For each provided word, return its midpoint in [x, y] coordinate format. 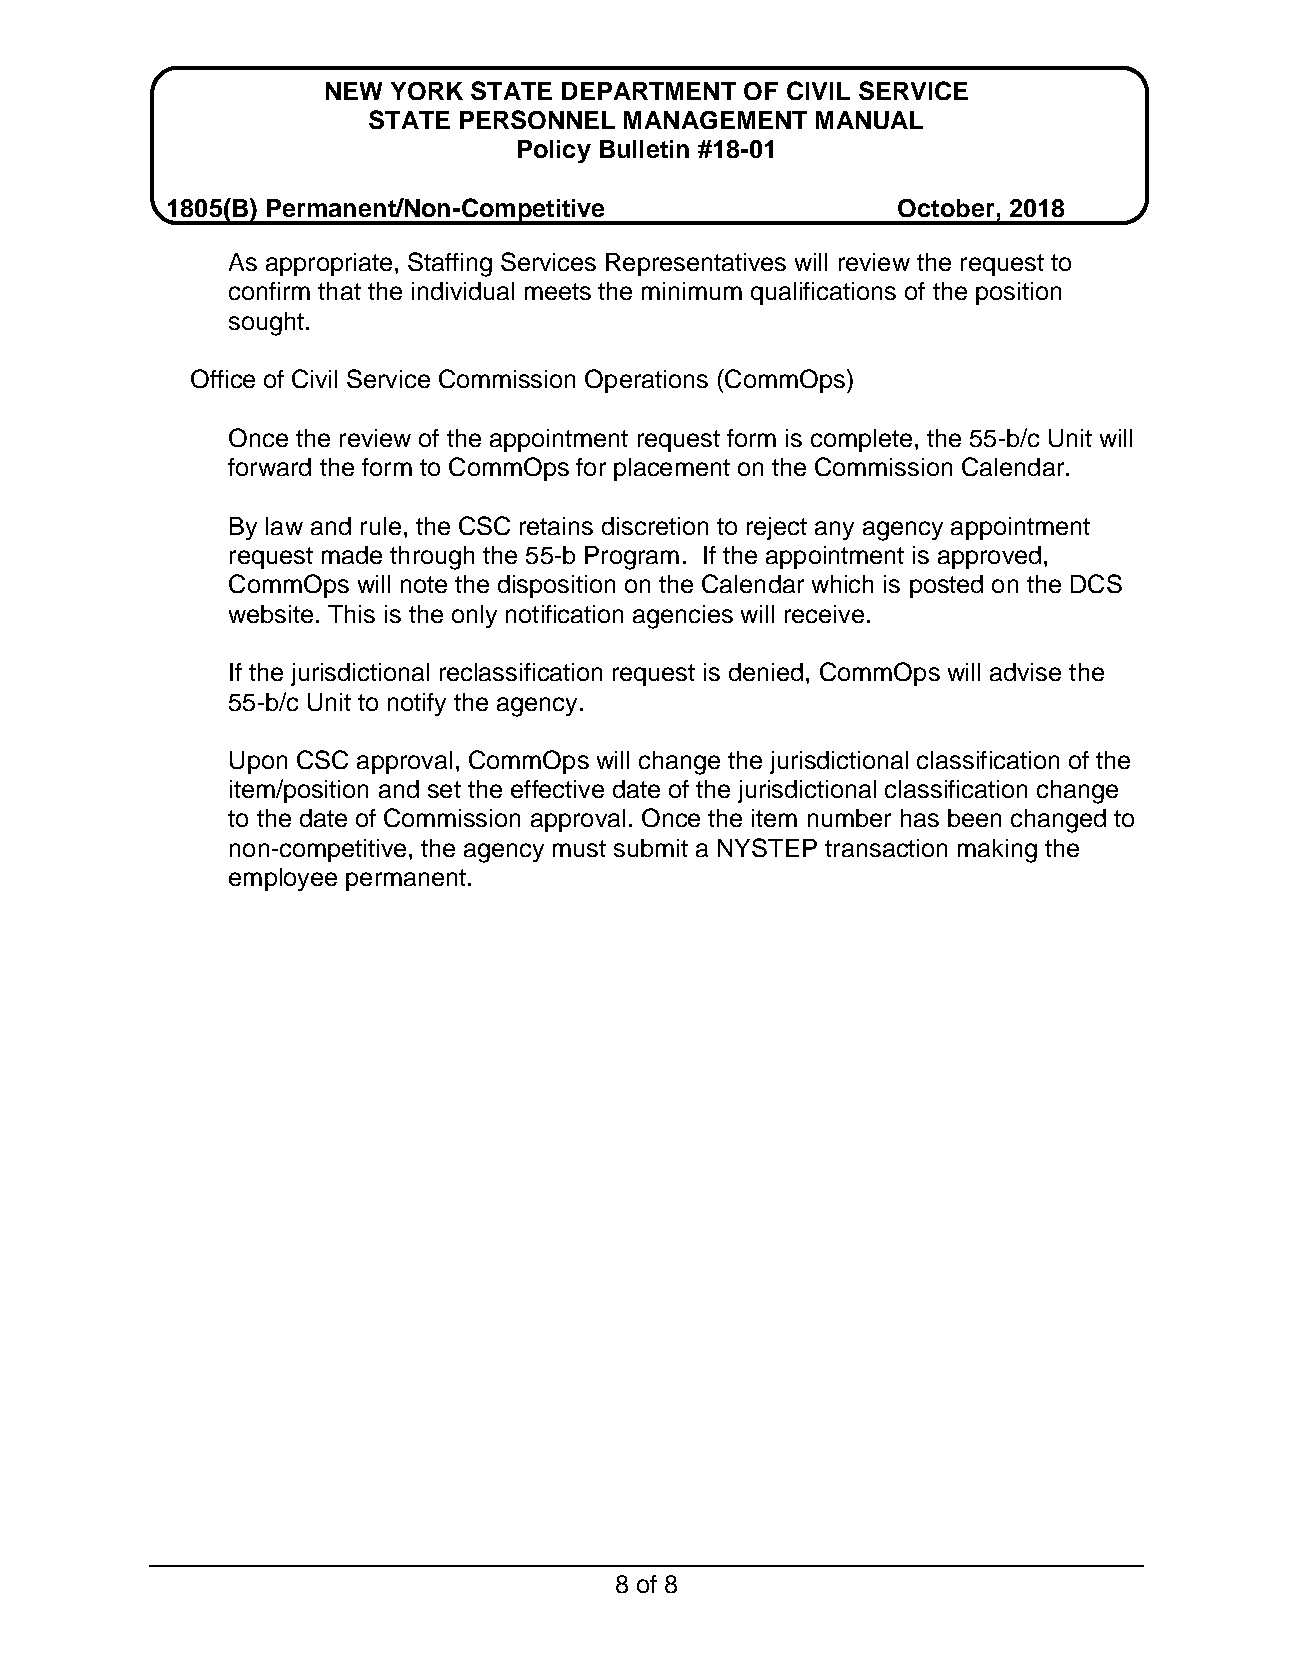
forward [269, 467]
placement [672, 469]
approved [989, 557]
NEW [354, 91]
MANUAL [869, 120]
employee [283, 879]
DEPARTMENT [649, 91]
